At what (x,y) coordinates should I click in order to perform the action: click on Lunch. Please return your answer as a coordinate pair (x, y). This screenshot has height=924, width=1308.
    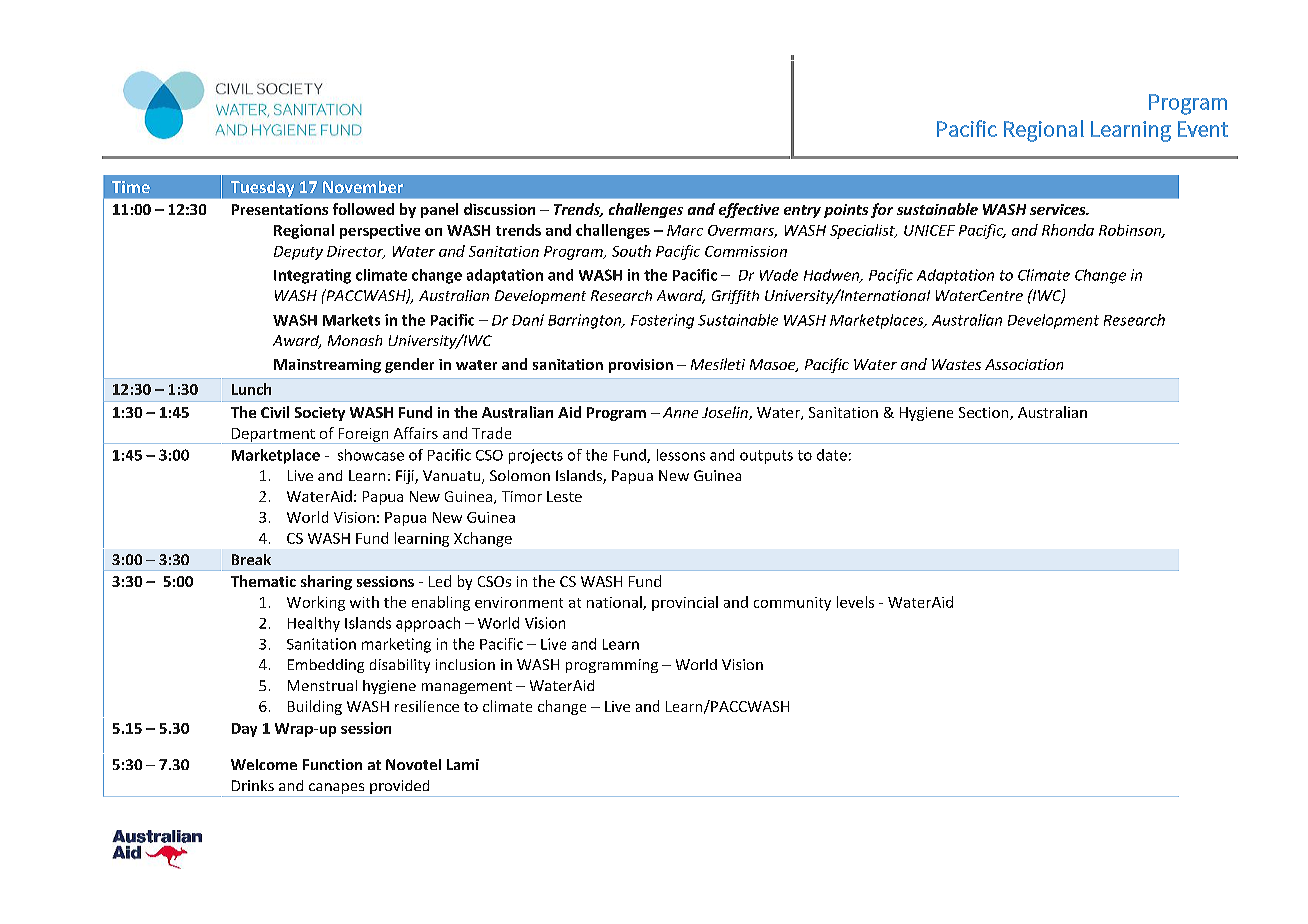
    Looking at the image, I should click on (251, 389).
